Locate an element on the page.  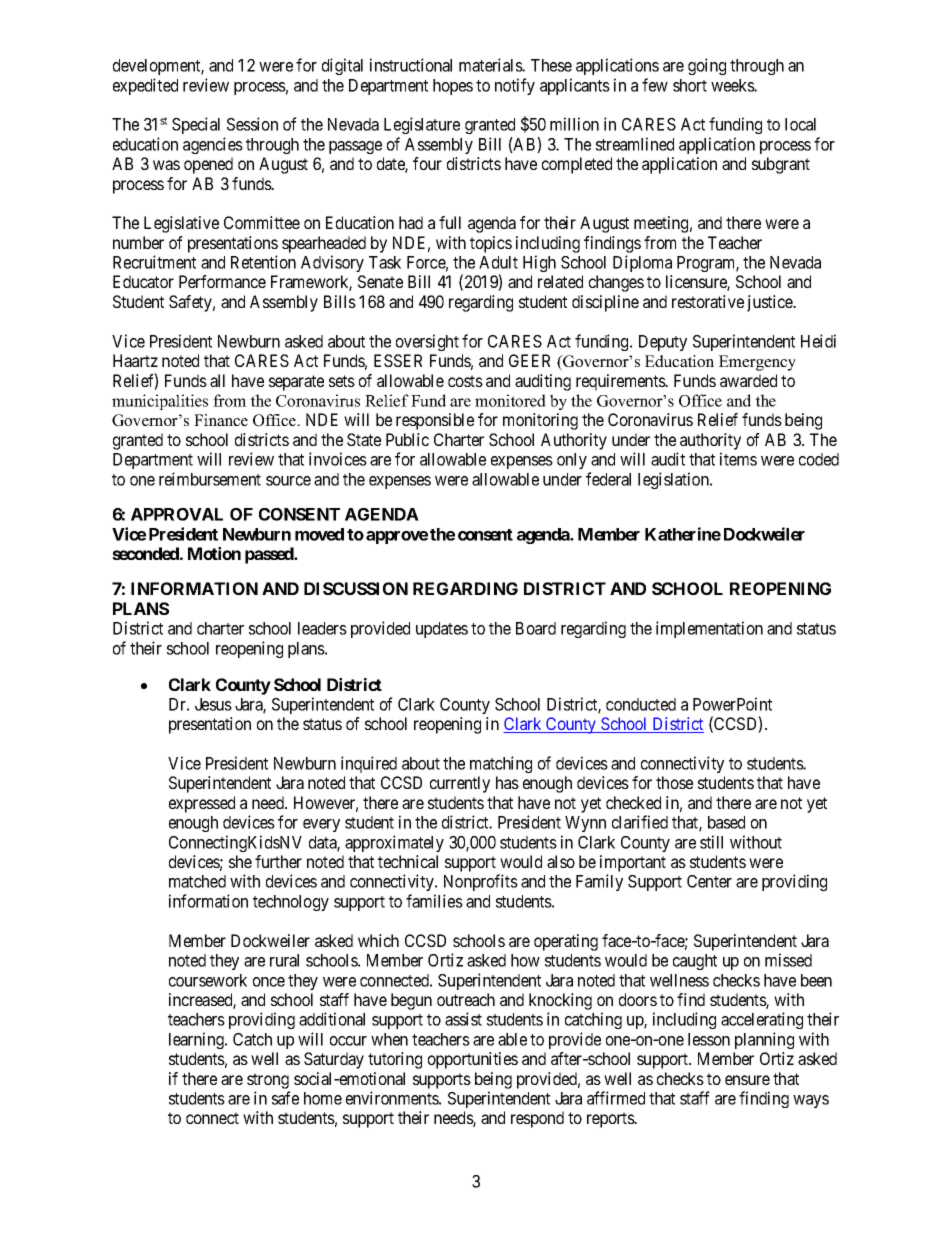
strong is located at coordinates (268, 1081).
